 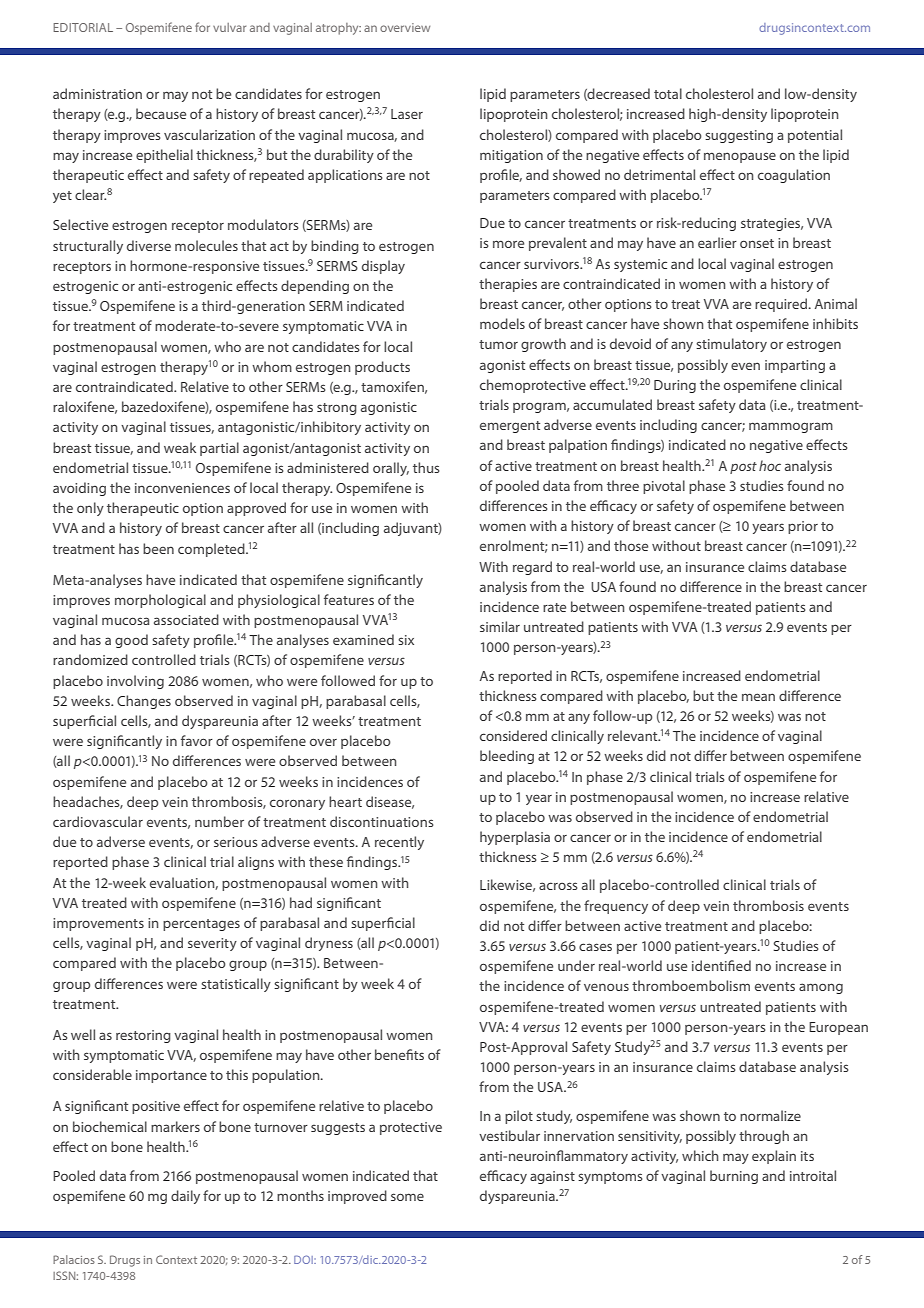 What do you see at coordinates (149, 245) in the screenshot?
I see `diverse` at bounding box center [149, 245].
